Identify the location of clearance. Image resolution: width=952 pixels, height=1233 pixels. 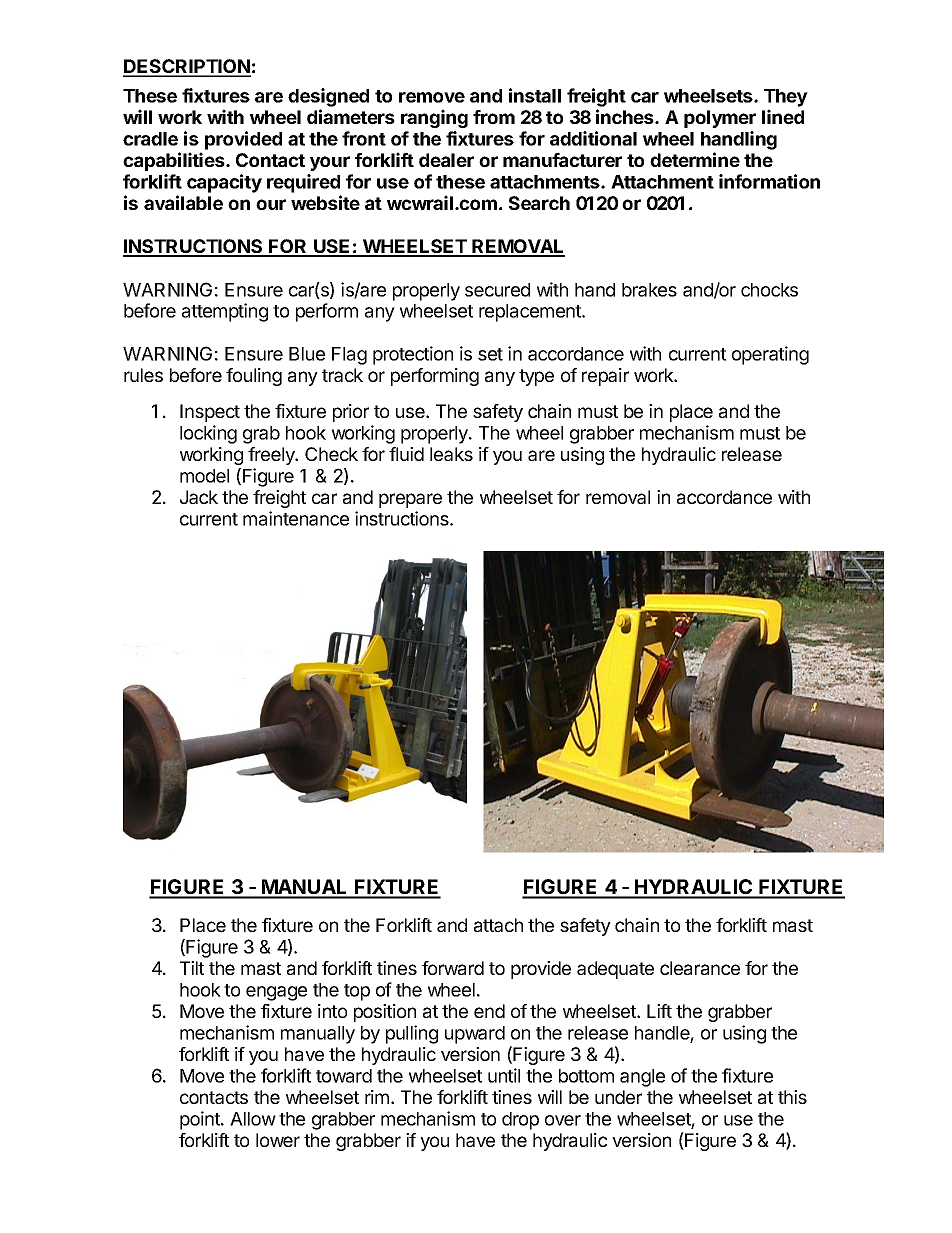
(700, 968).
